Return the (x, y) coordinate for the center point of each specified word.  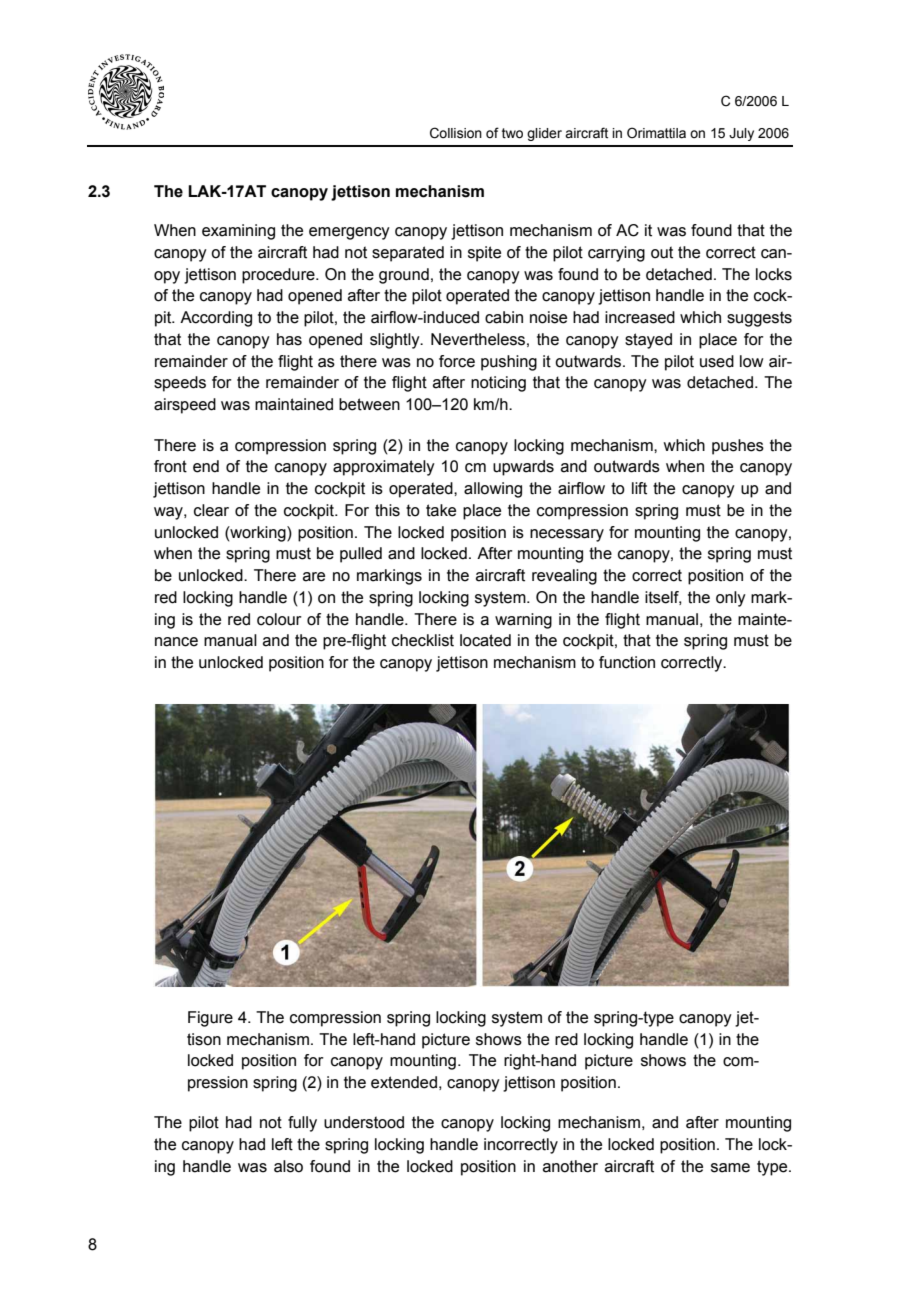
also (288, 1166)
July (741, 134)
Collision (456, 133)
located (485, 640)
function (627, 662)
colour (279, 619)
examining (238, 232)
